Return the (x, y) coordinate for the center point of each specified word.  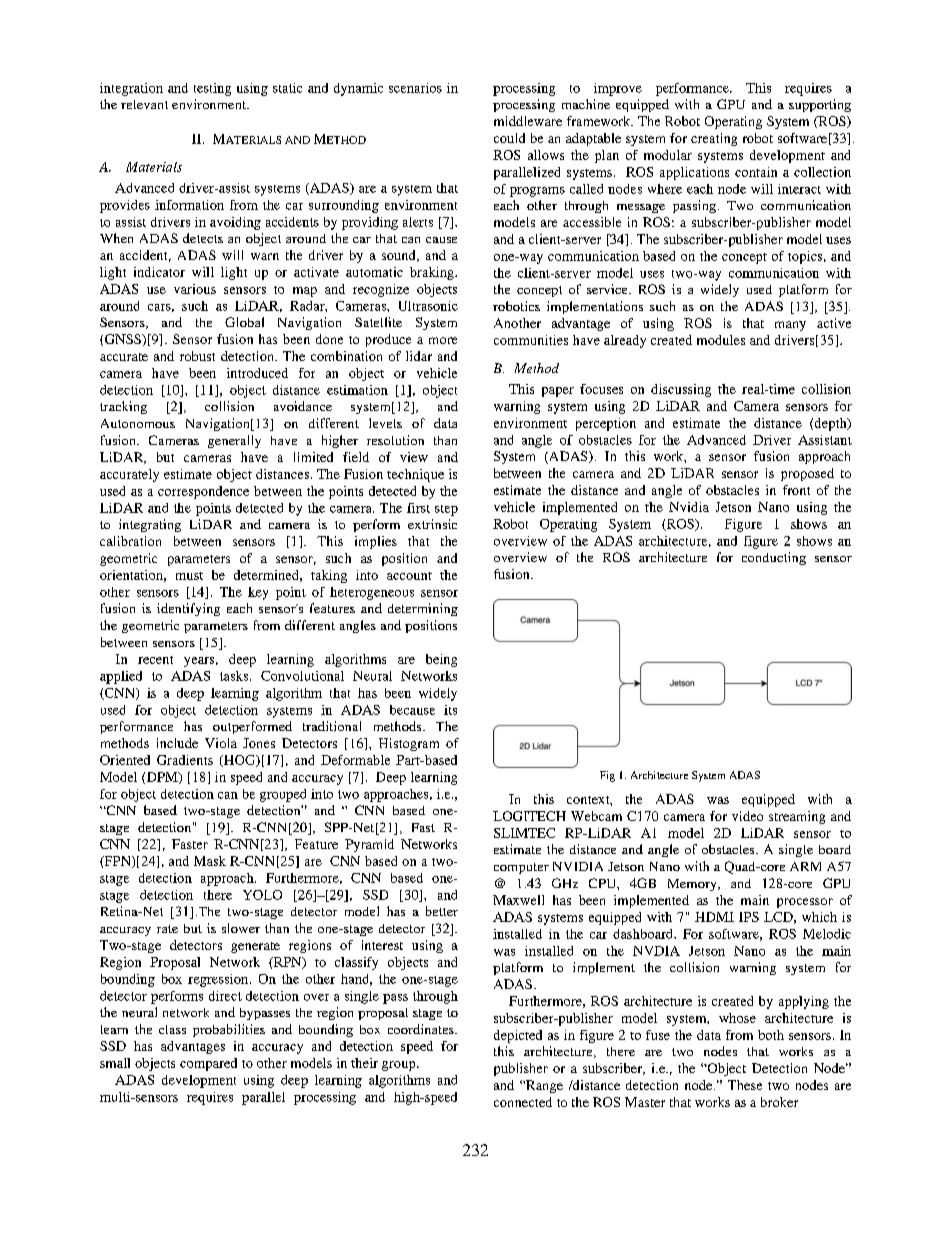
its (450, 710)
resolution (395, 440)
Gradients (185, 760)
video (747, 816)
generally (234, 441)
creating (714, 139)
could (509, 138)
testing (212, 89)
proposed (807, 474)
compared (208, 1064)
